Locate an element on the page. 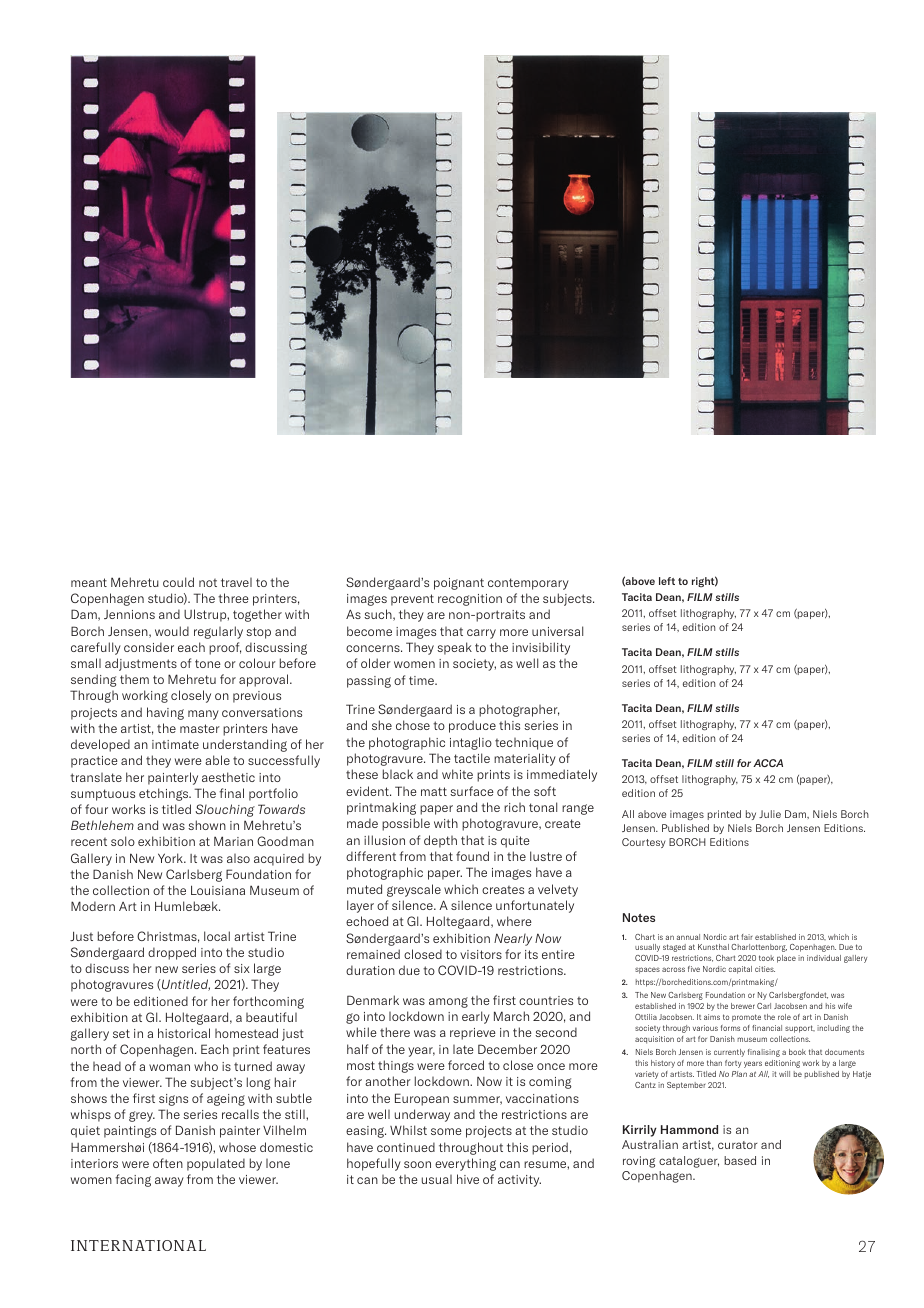 Image resolution: width=924 pixels, height=1308 pixels. left is located at coordinates (667, 581).
